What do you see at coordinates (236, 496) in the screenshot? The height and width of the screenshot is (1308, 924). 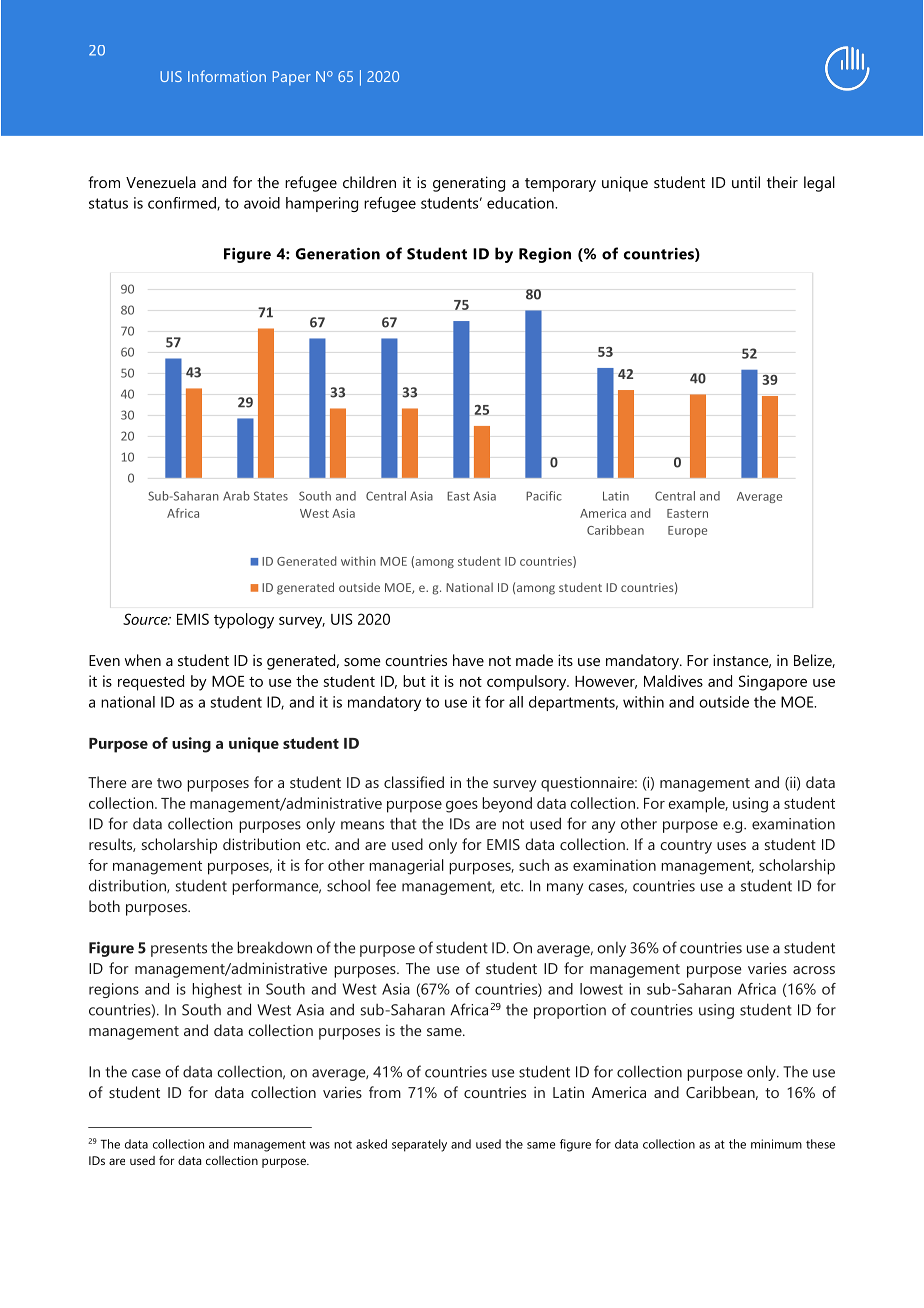 I see `Arab` at bounding box center [236, 496].
